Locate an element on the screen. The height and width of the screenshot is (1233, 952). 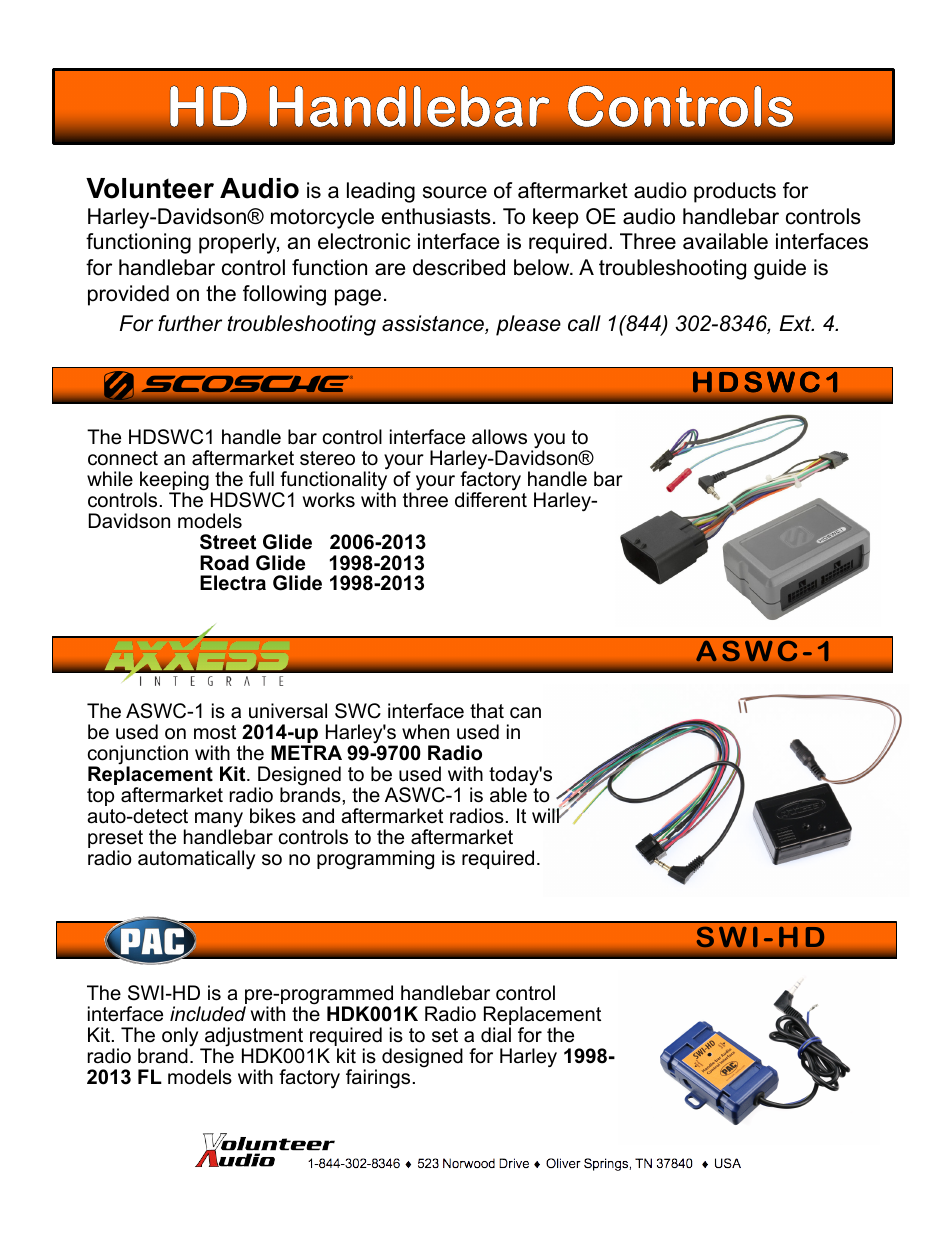
only is located at coordinates (181, 1038).
